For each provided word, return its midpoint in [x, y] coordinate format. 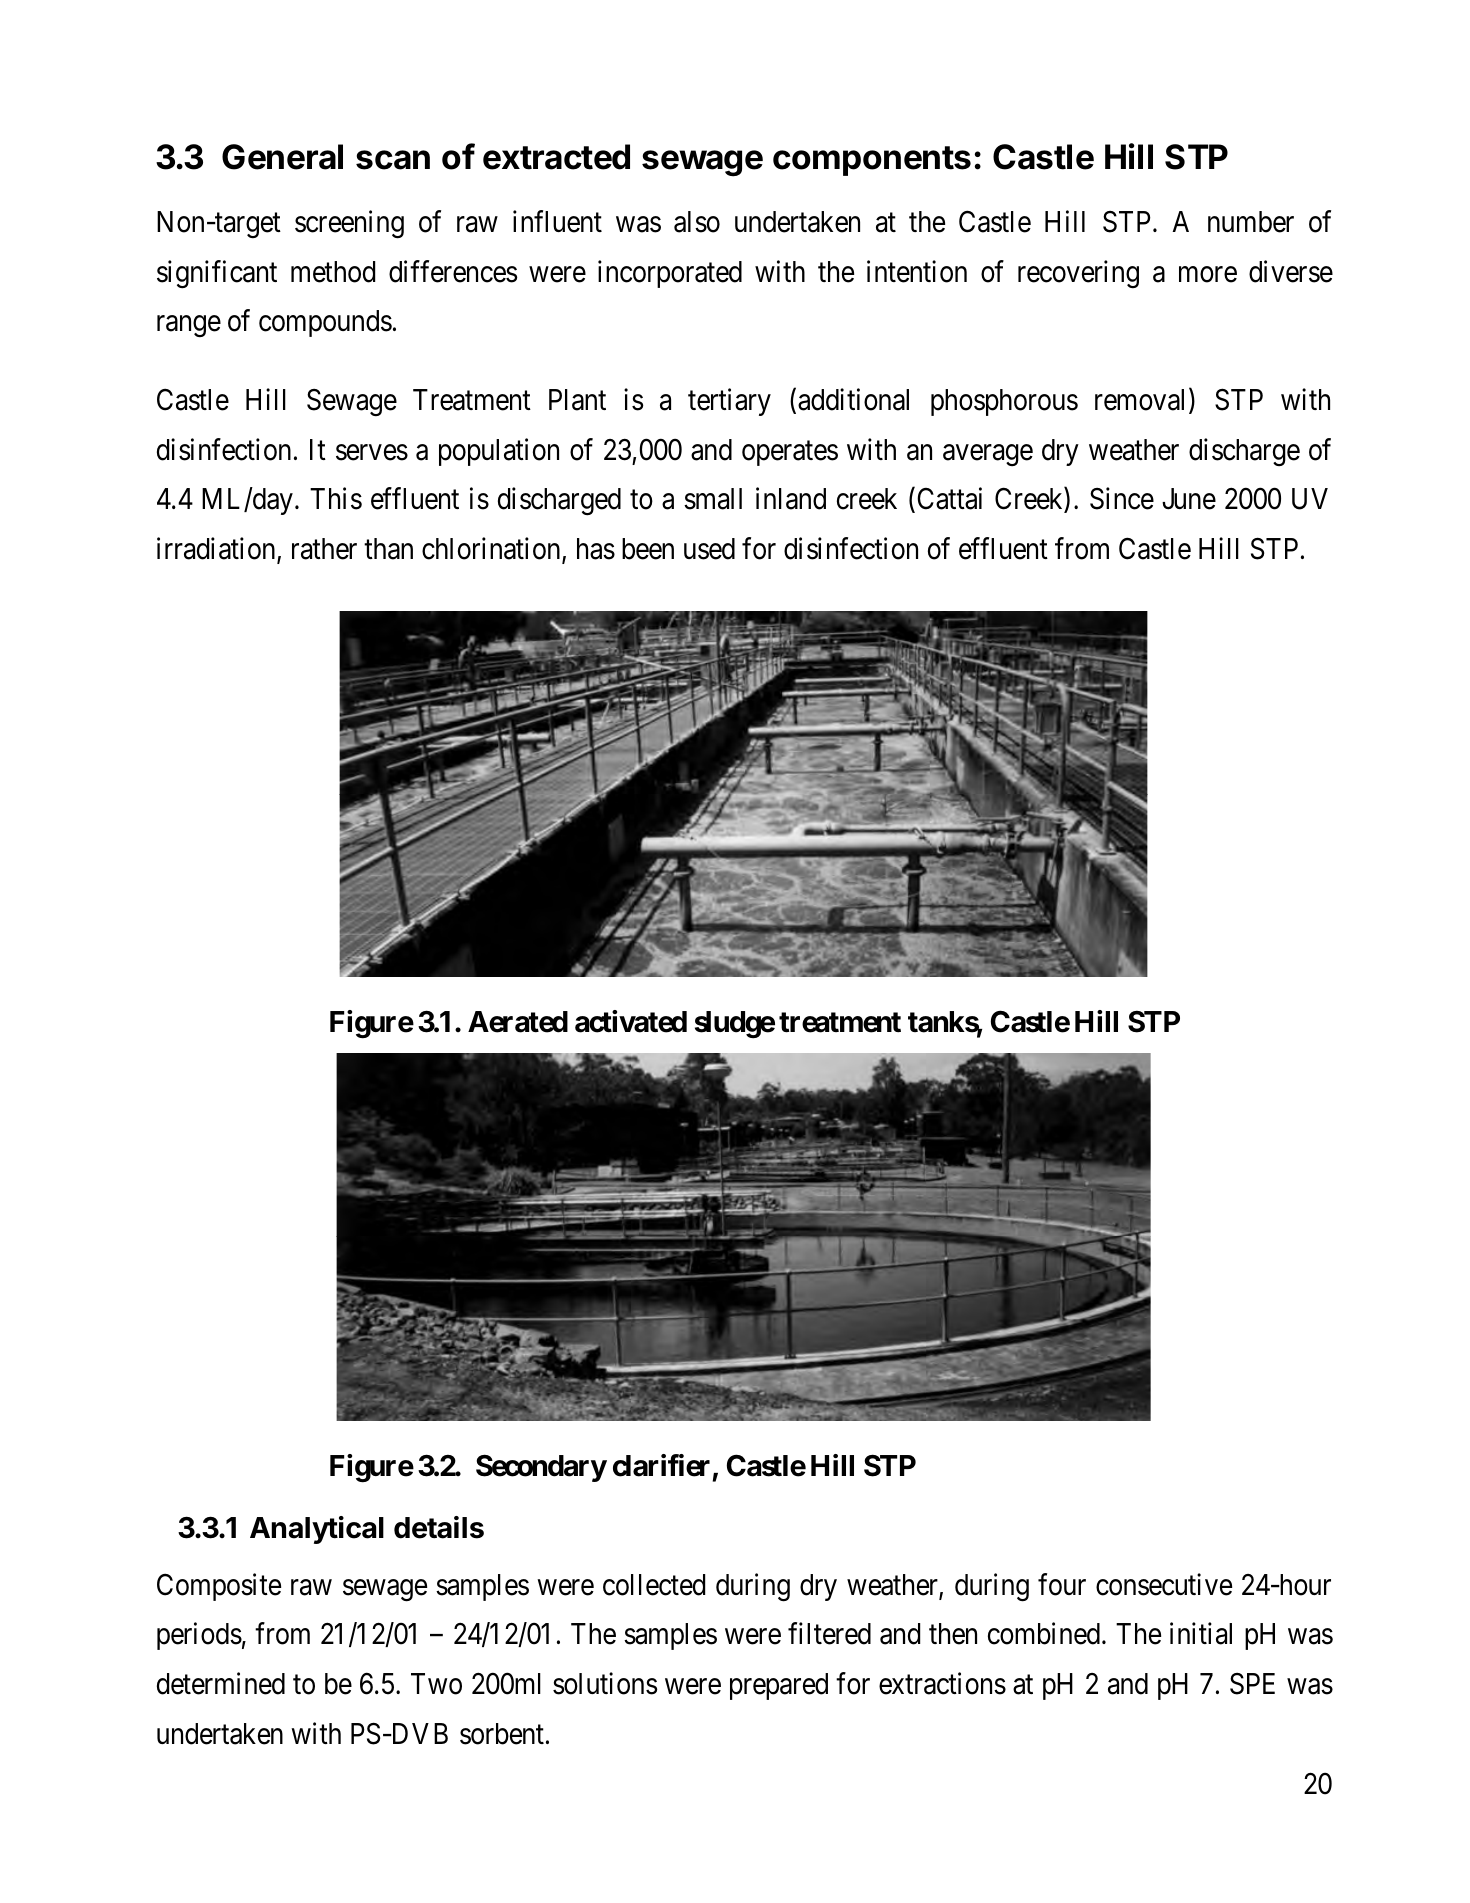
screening [349, 224]
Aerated [518, 1022]
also [697, 222]
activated [631, 1021]
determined [221, 1683]
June [1189, 499]
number [1251, 222]
